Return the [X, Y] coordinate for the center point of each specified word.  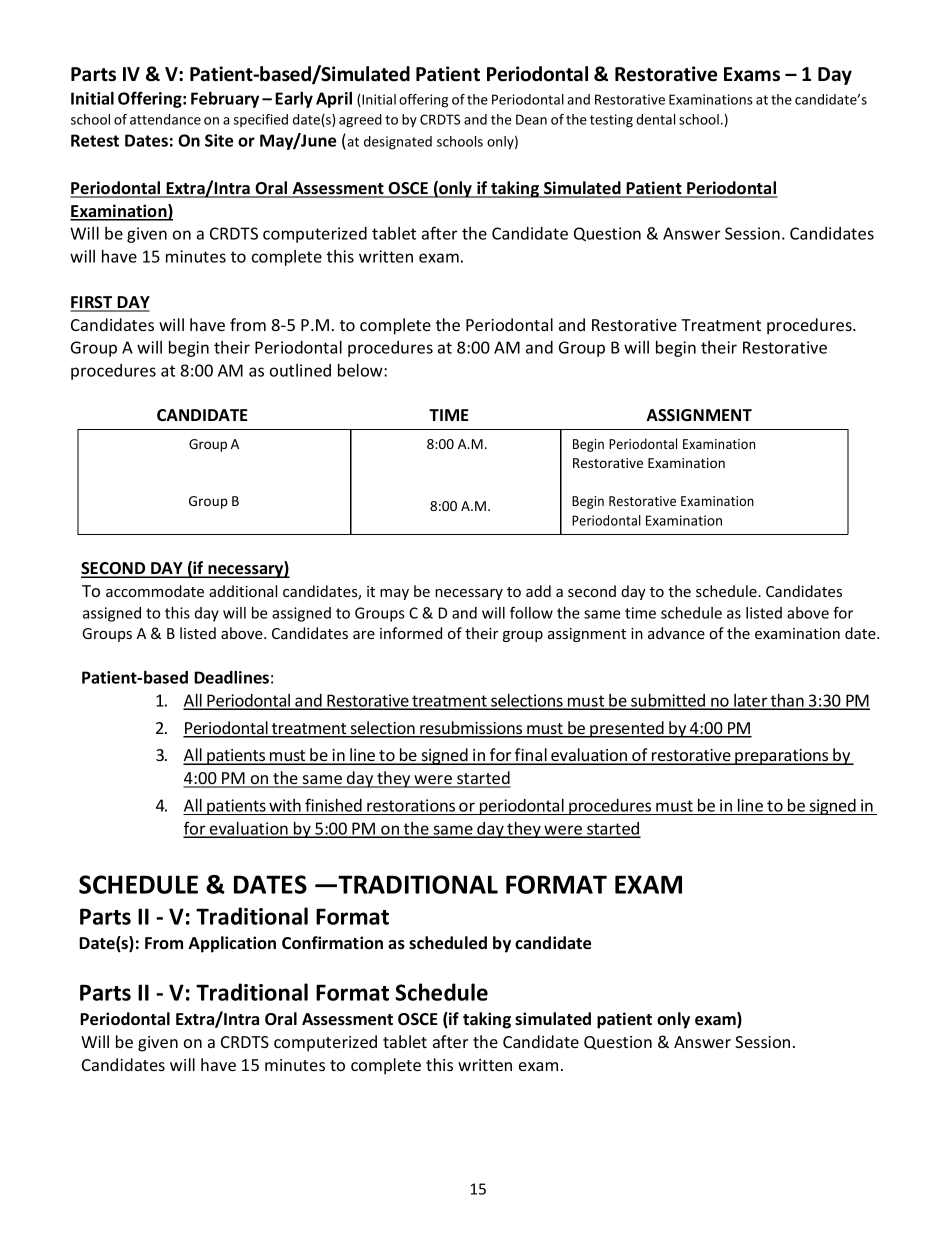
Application [232, 944]
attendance [165, 119]
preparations [782, 757]
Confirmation [332, 943]
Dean [531, 119]
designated [398, 143]
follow [531, 612]
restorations [411, 805]
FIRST [92, 303]
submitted [668, 701]
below [361, 370]
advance [676, 633]
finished [333, 805]
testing [611, 121]
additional [243, 591]
